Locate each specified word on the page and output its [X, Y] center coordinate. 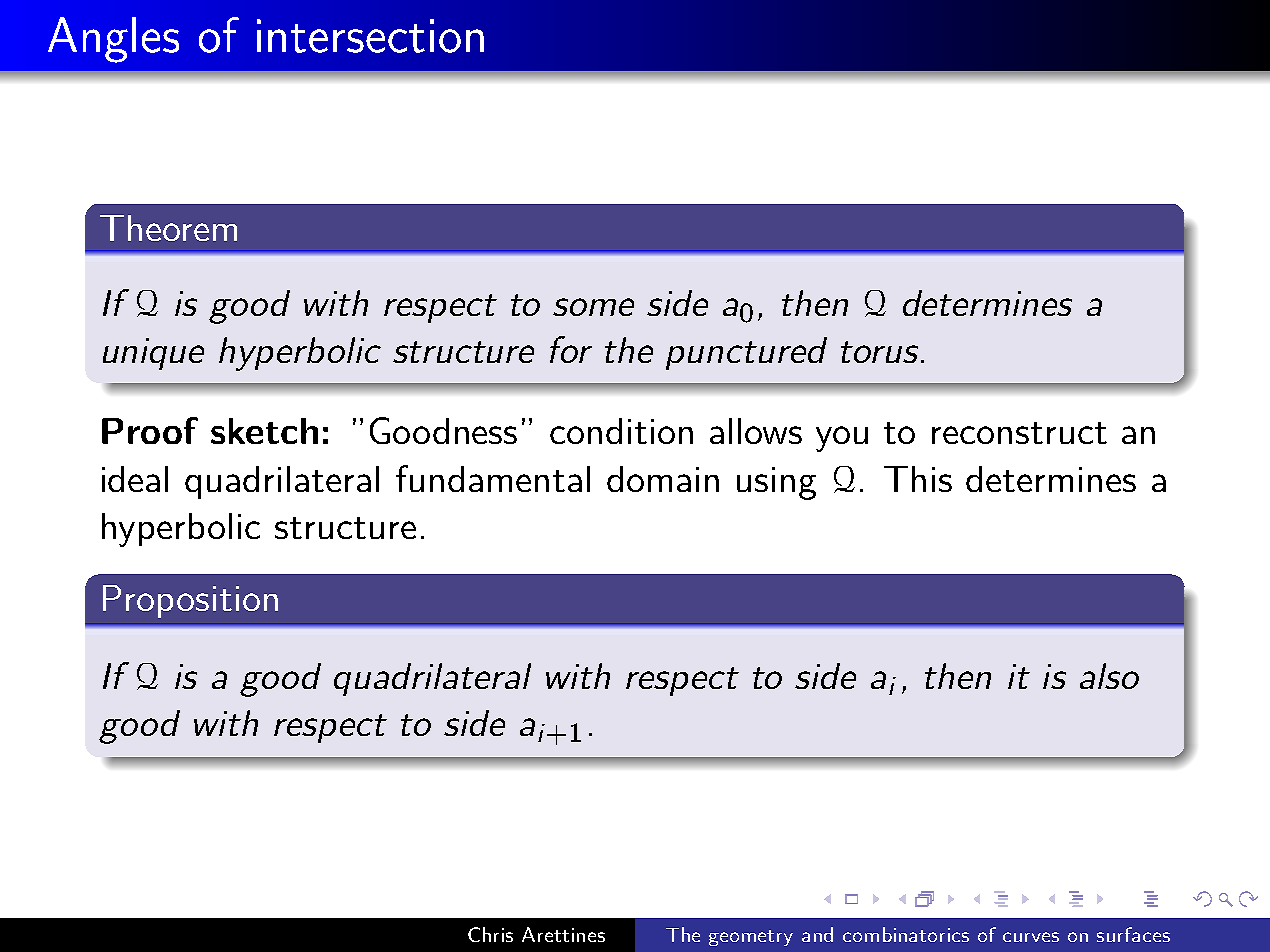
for [571, 349]
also [1109, 676]
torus [879, 352]
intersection [370, 36]
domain [663, 479]
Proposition [190, 601]
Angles [113, 40]
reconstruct [1019, 433]
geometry [751, 938]
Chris [490, 934]
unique [153, 354]
